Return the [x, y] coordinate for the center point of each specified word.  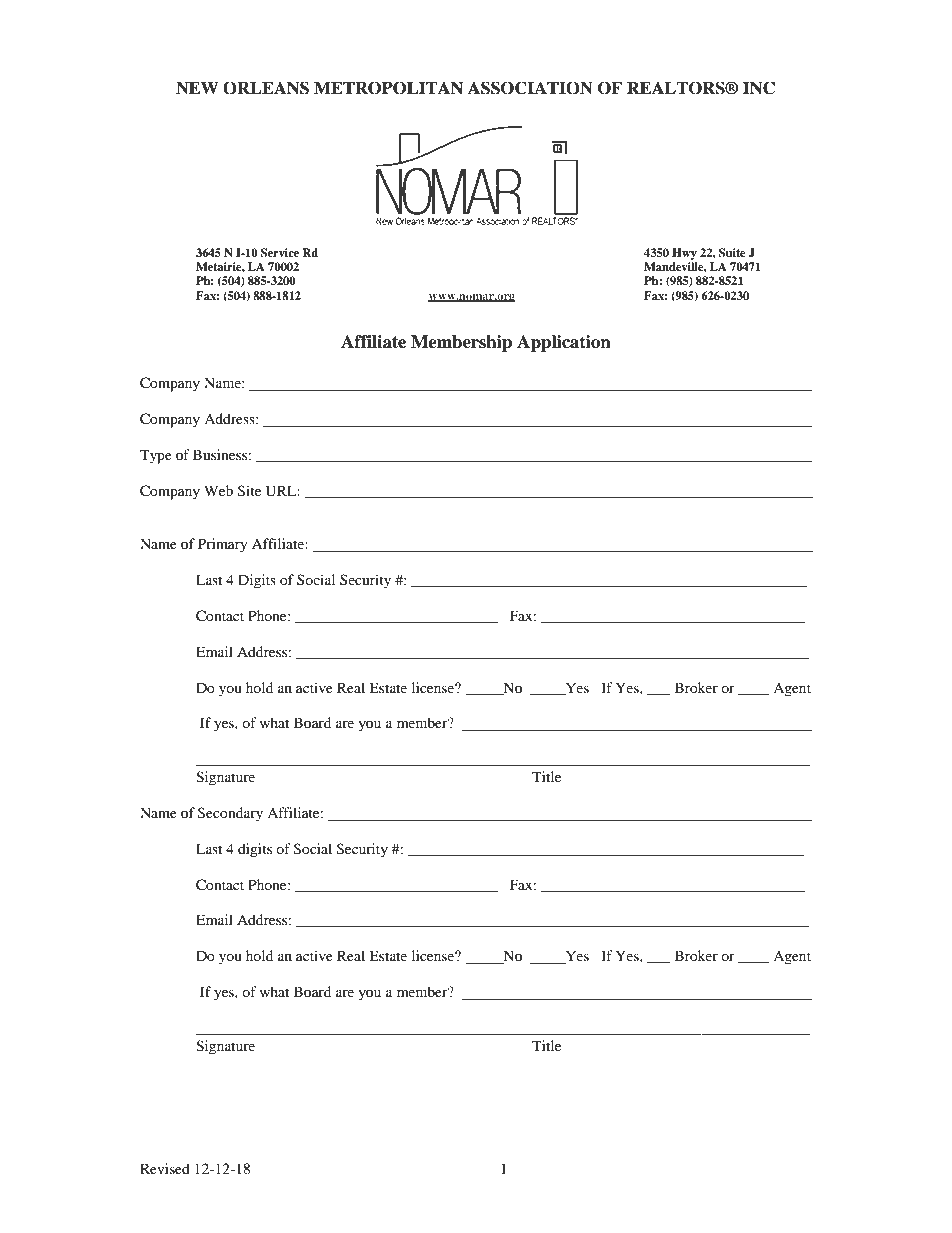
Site [249, 491]
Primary [223, 545]
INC [759, 88]
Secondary [230, 814]
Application [564, 343]
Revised [165, 1168]
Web [218, 490]
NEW [197, 88]
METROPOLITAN [388, 88]
